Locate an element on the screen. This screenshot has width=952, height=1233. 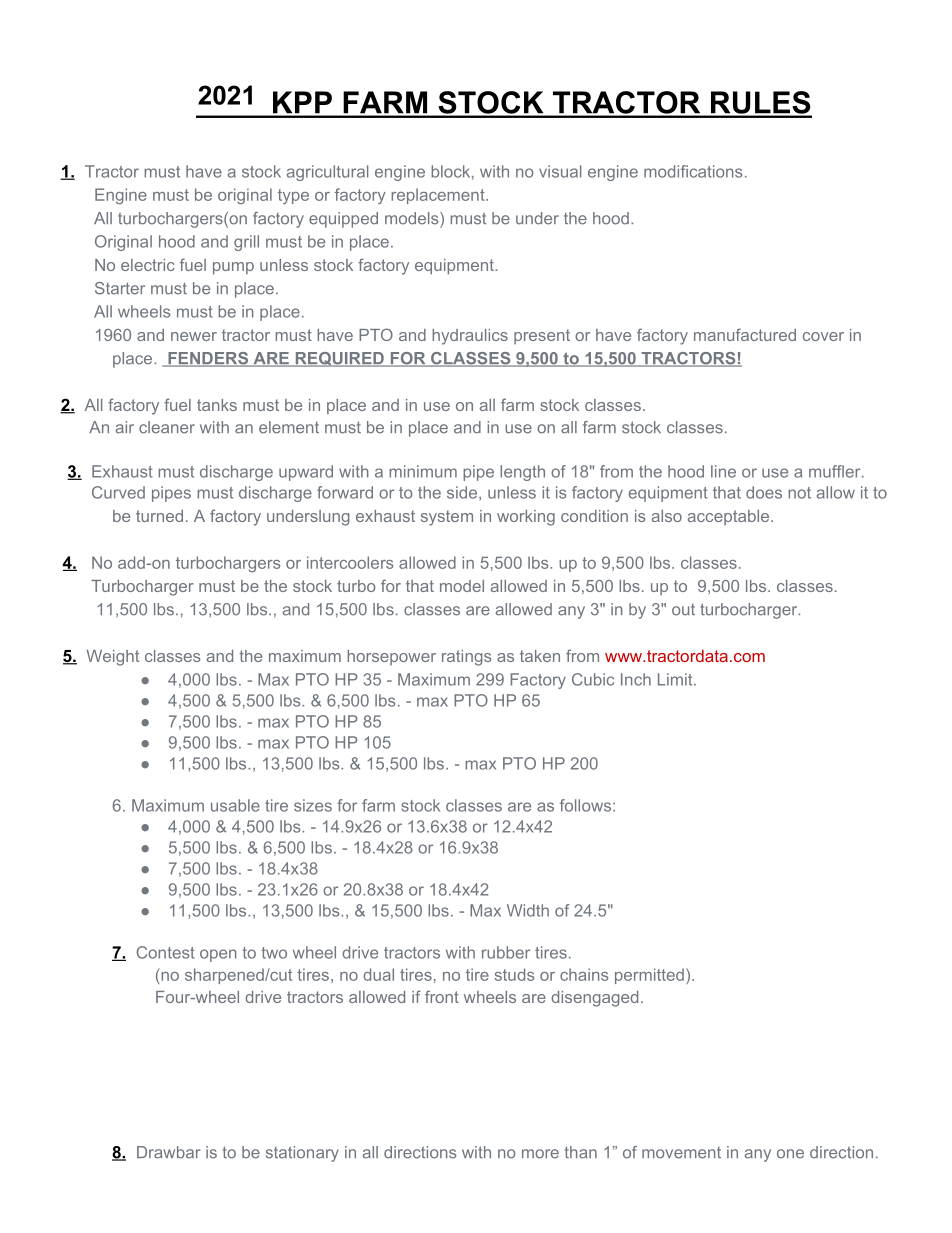
visual is located at coordinates (560, 171).
